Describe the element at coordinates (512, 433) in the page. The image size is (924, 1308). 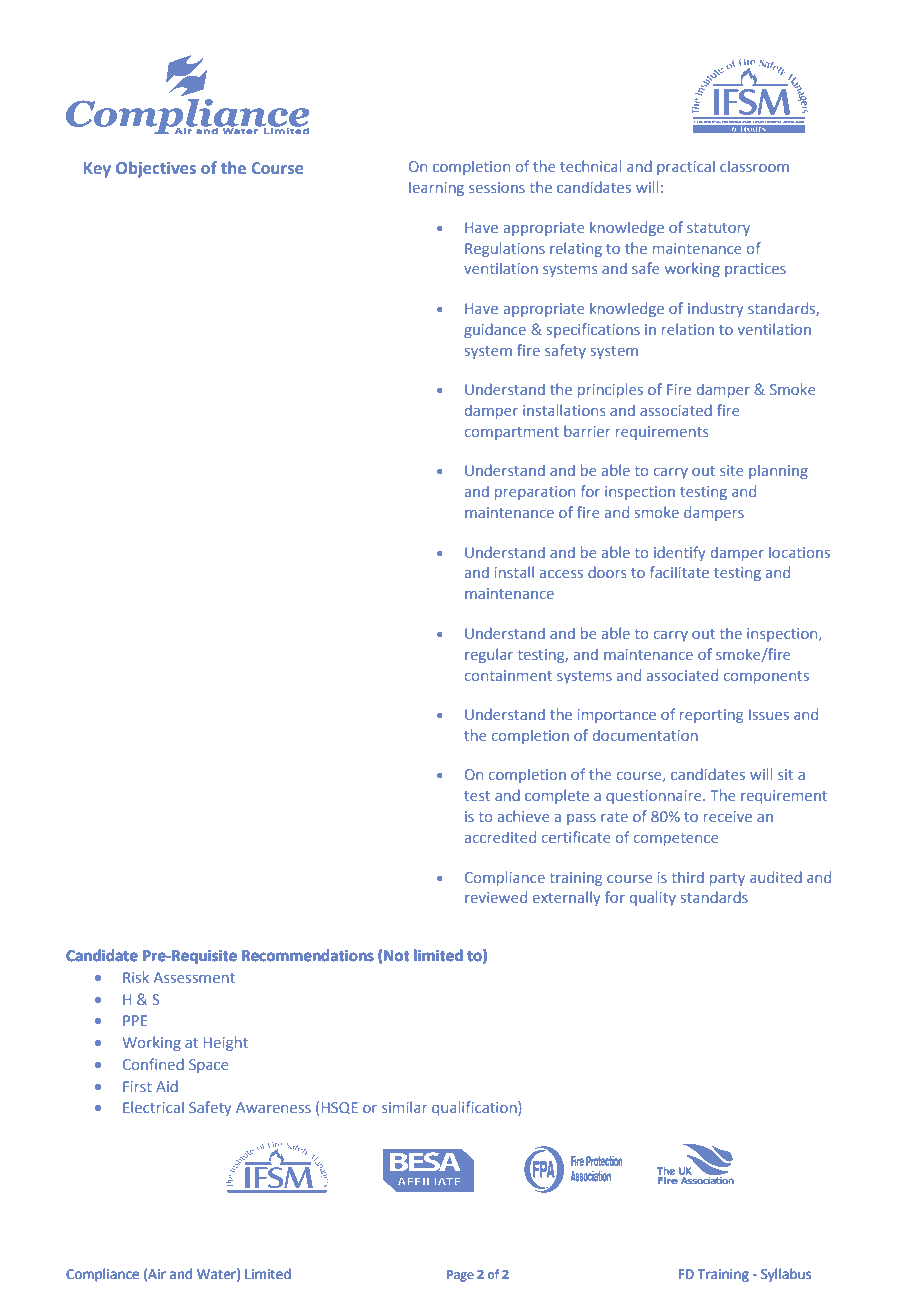
I see `compartment` at that location.
